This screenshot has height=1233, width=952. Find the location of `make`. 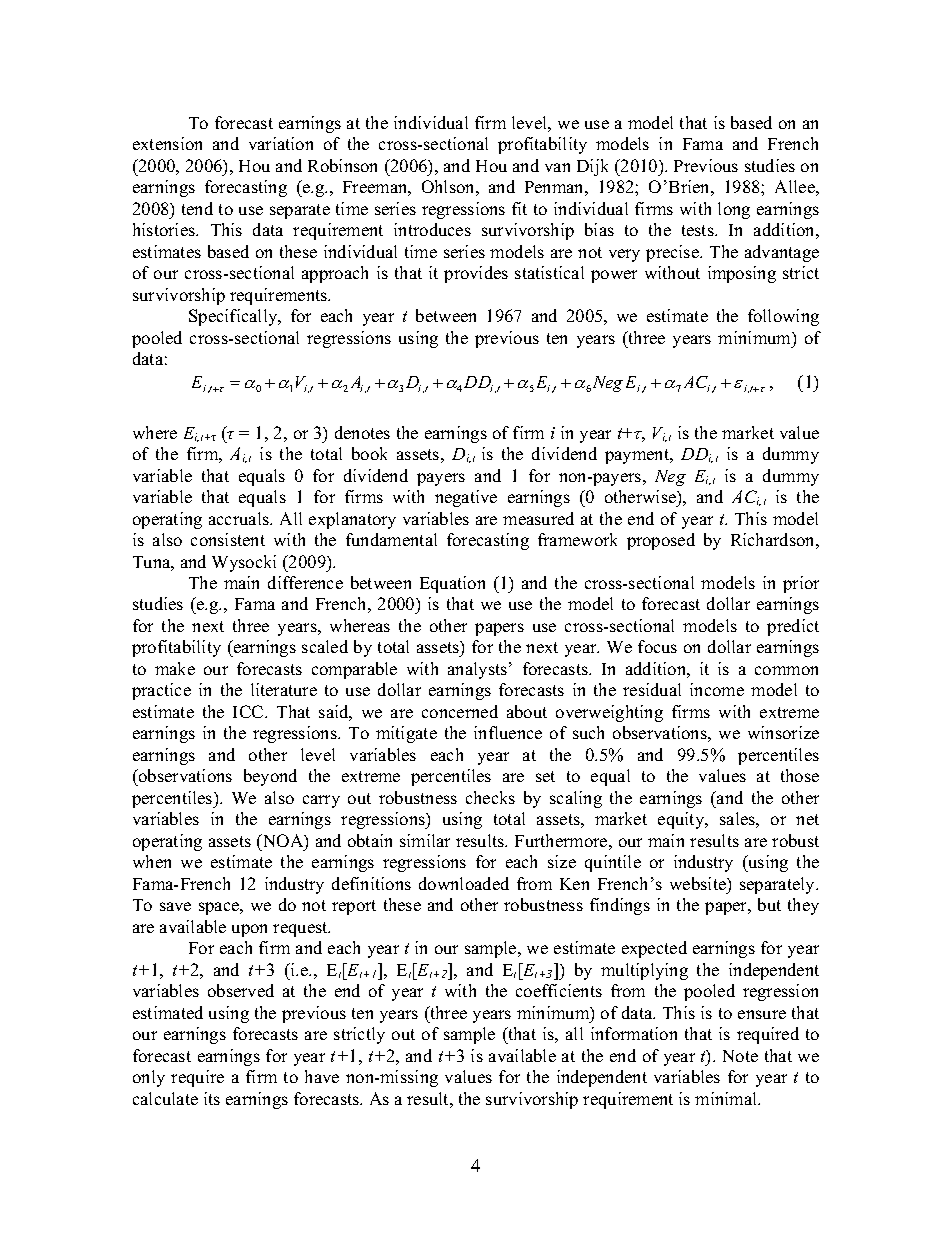

make is located at coordinates (175, 668).
